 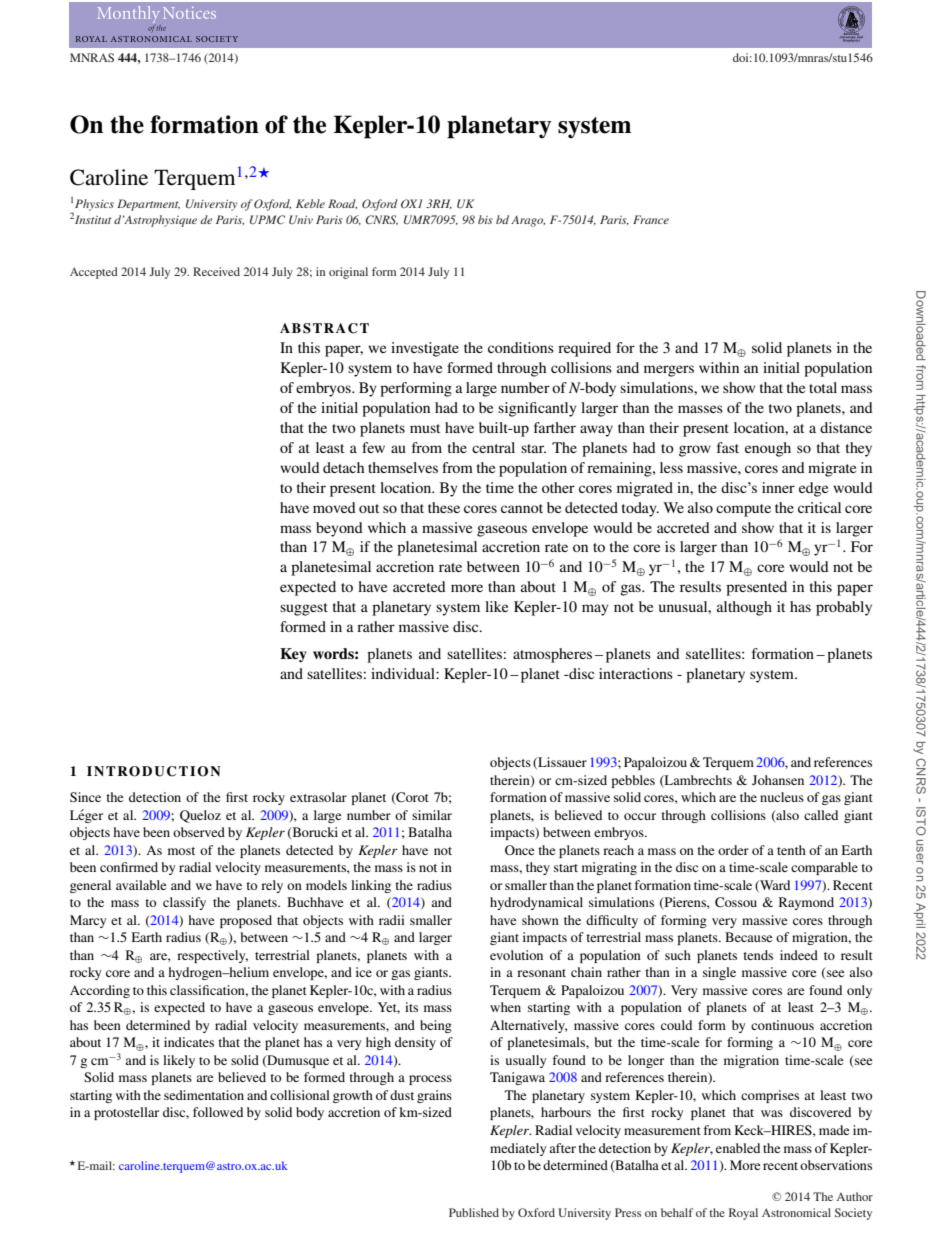 I want to click on evolution, so click(x=516, y=955).
